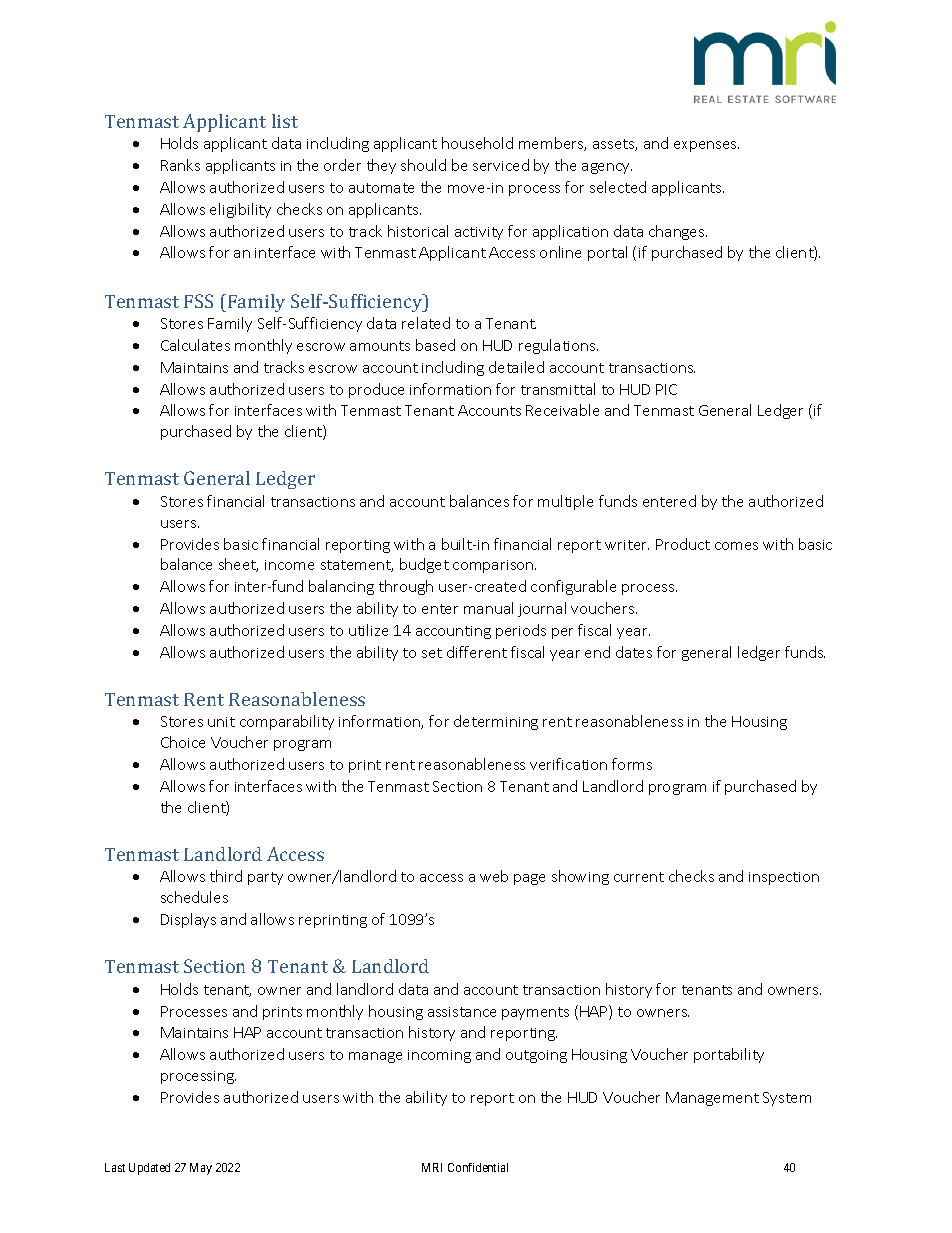 The image size is (952, 1233). What do you see at coordinates (632, 764) in the screenshot?
I see `forms` at bounding box center [632, 764].
